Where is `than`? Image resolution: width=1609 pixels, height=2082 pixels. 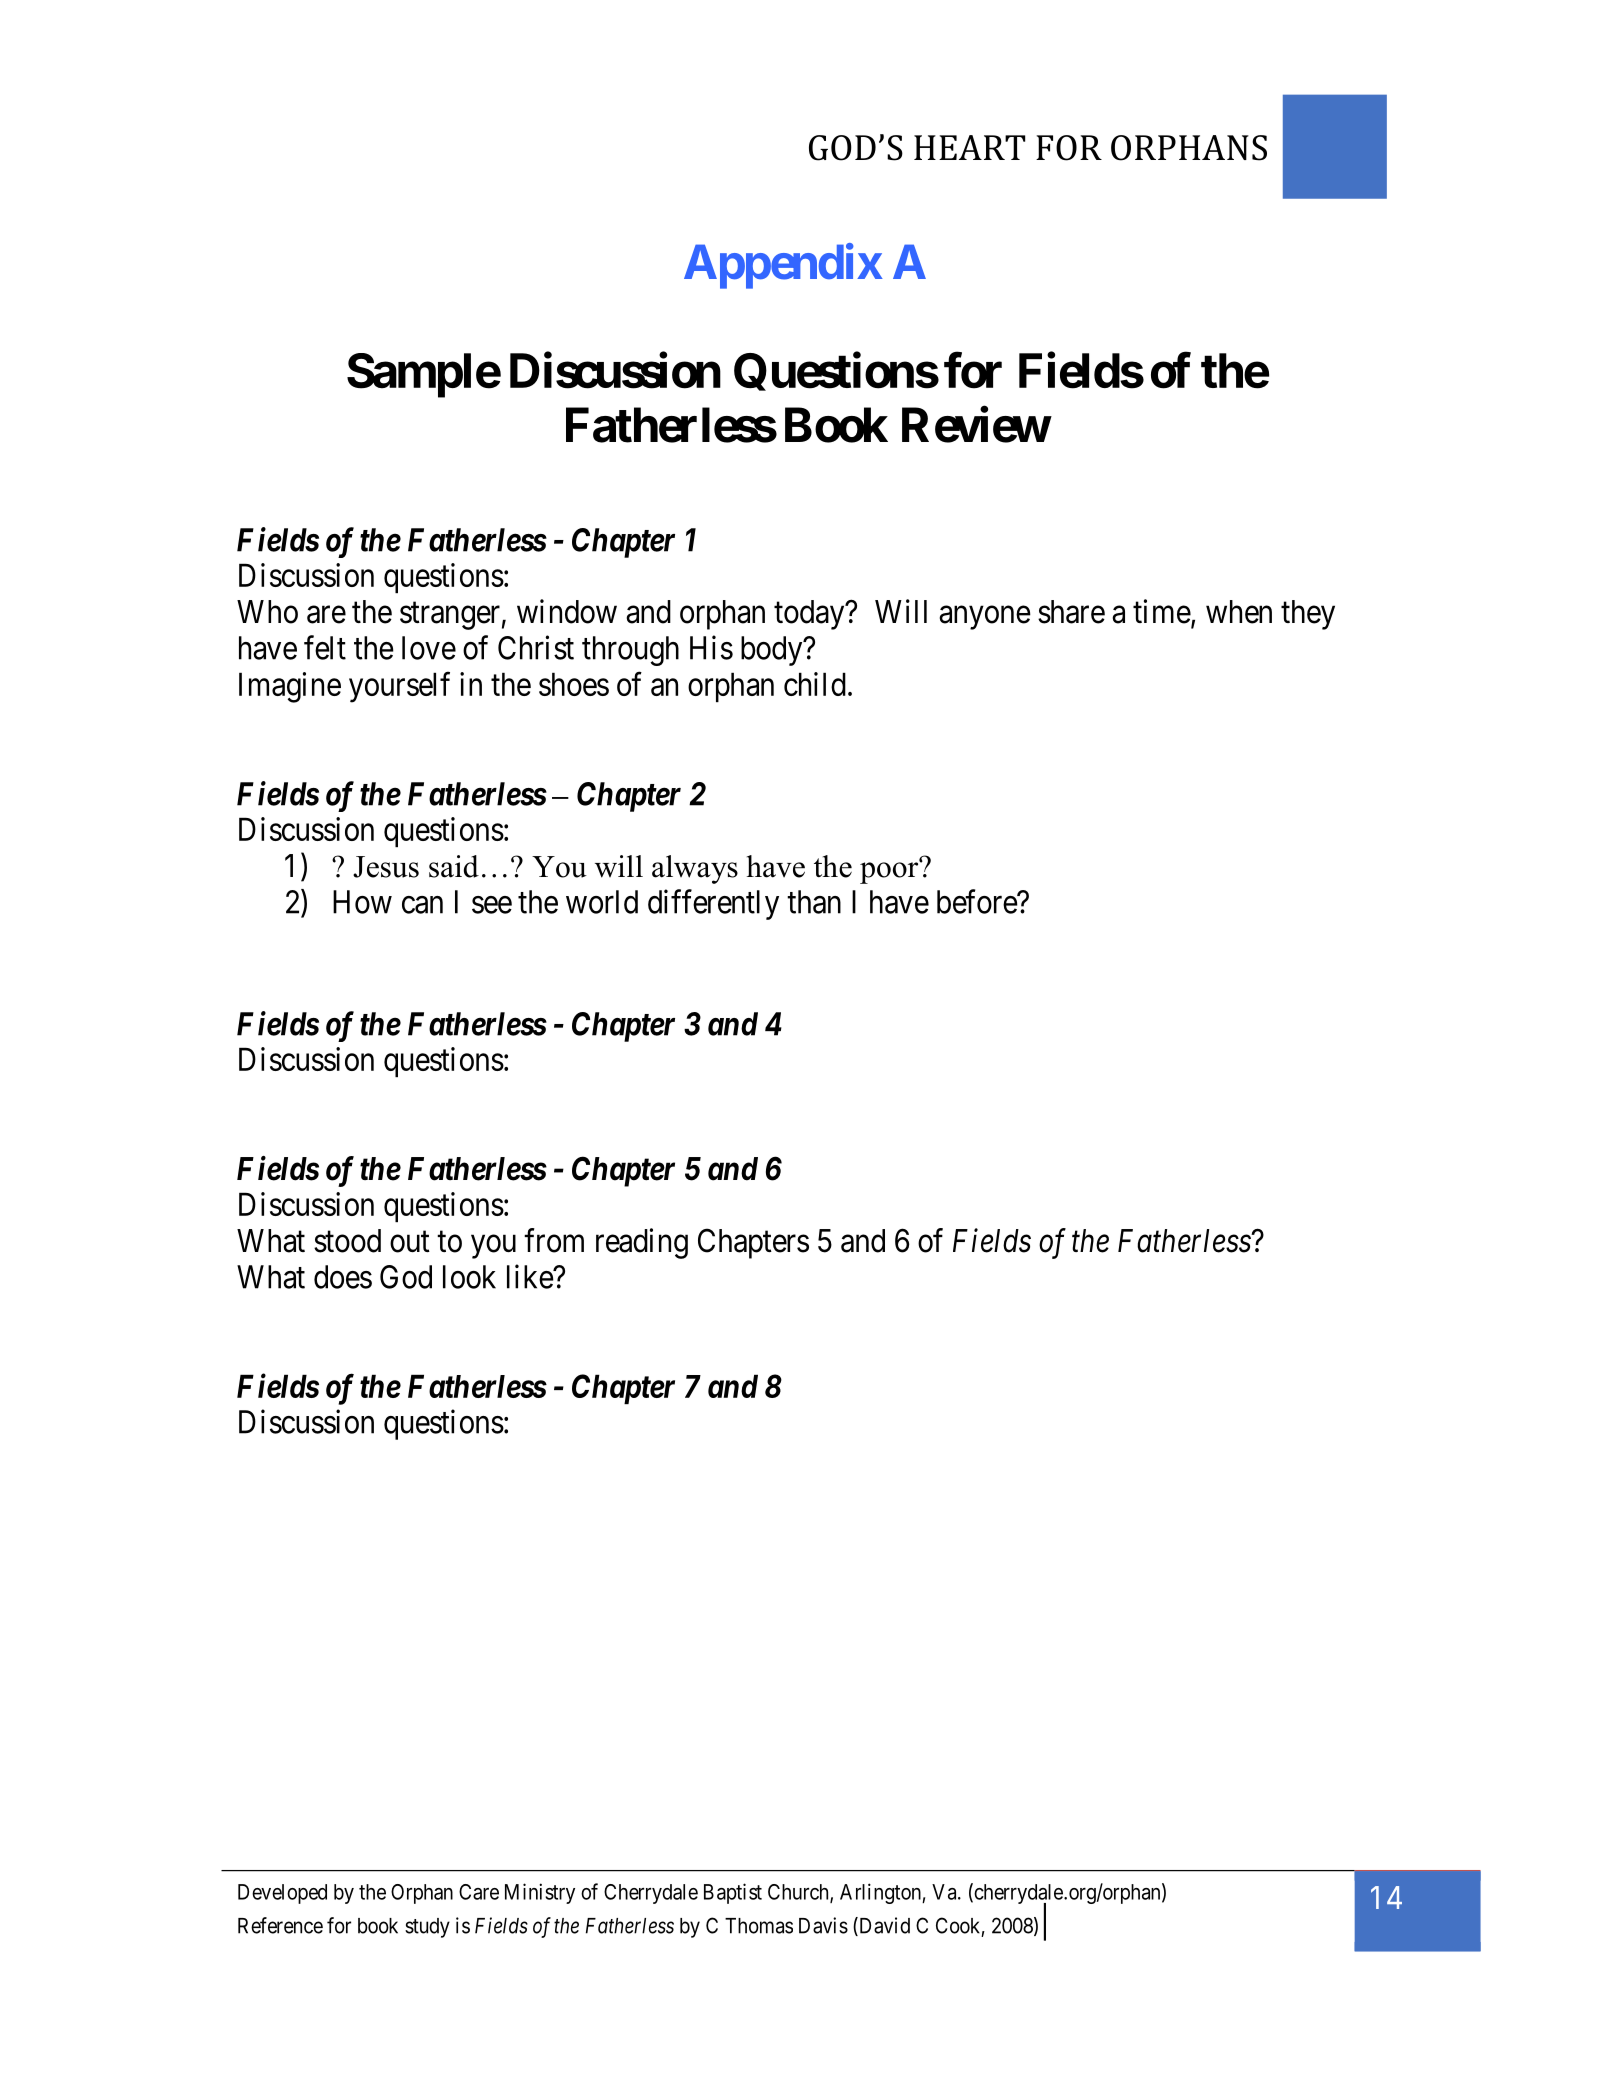
than is located at coordinates (814, 902).
